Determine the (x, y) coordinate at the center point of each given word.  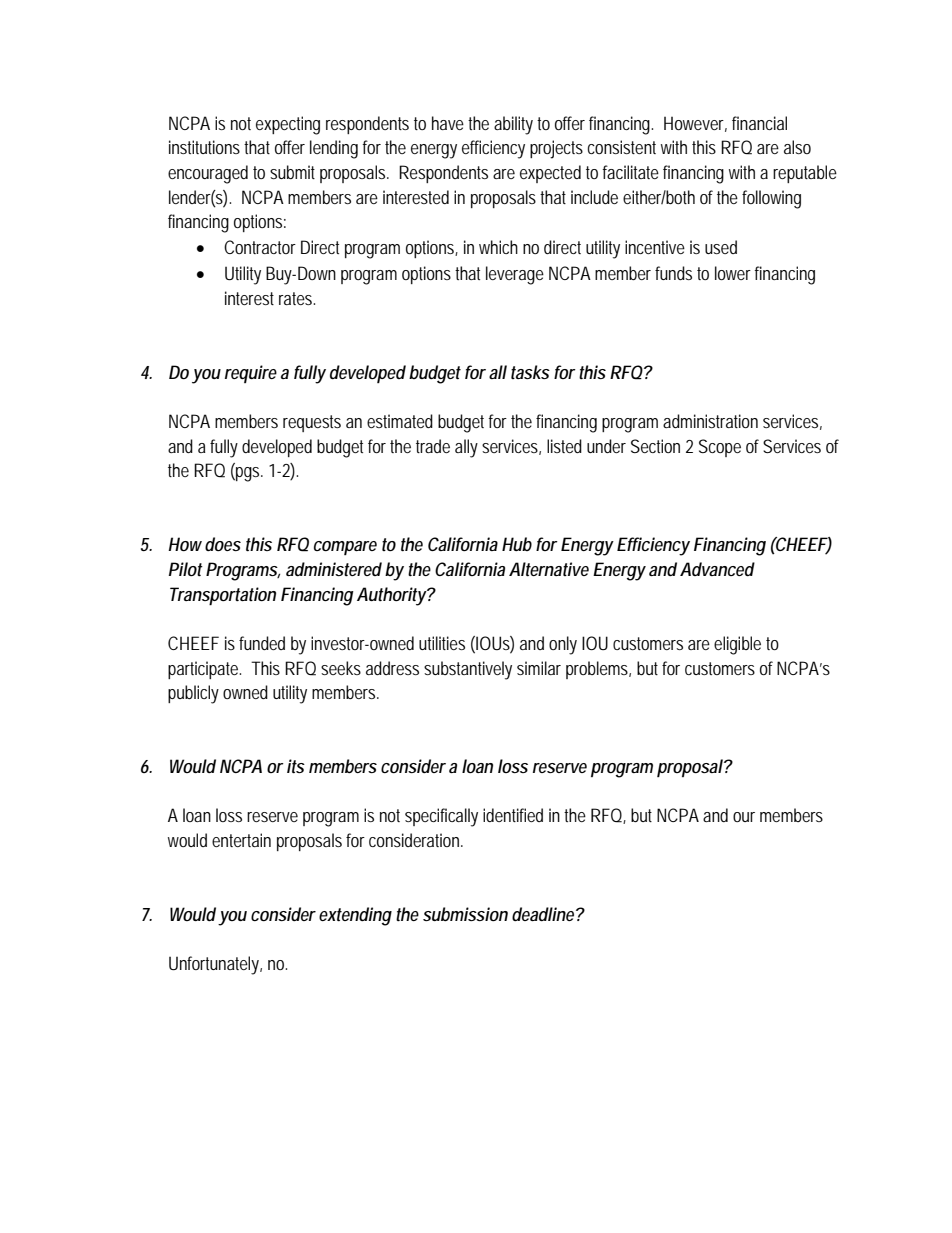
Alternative (549, 569)
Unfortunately (215, 965)
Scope (720, 448)
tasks (530, 372)
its (296, 766)
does (223, 544)
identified (513, 815)
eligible (737, 645)
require (251, 374)
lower (733, 273)
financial (759, 123)
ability (513, 125)
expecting (288, 125)
